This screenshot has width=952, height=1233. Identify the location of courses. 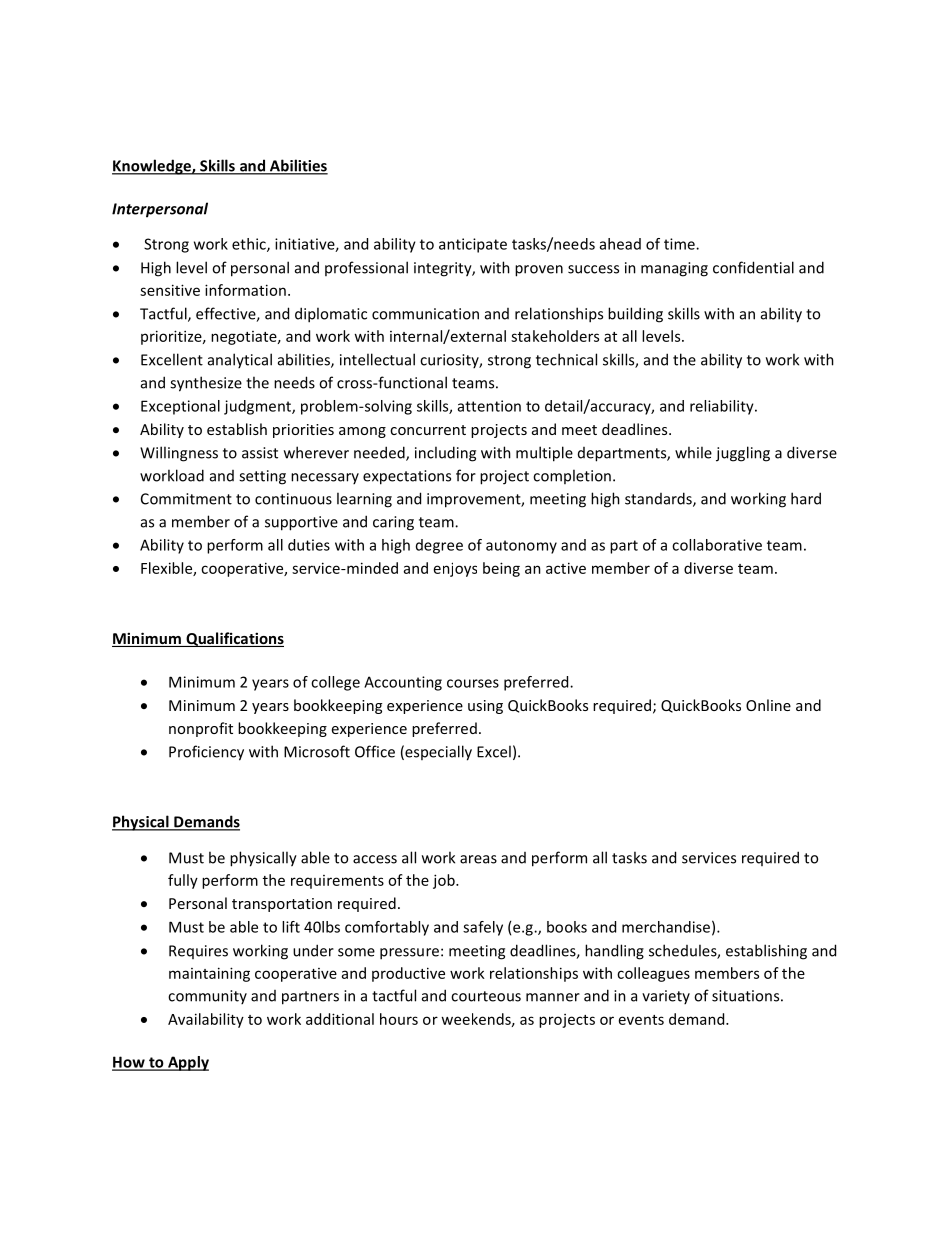
(473, 683).
